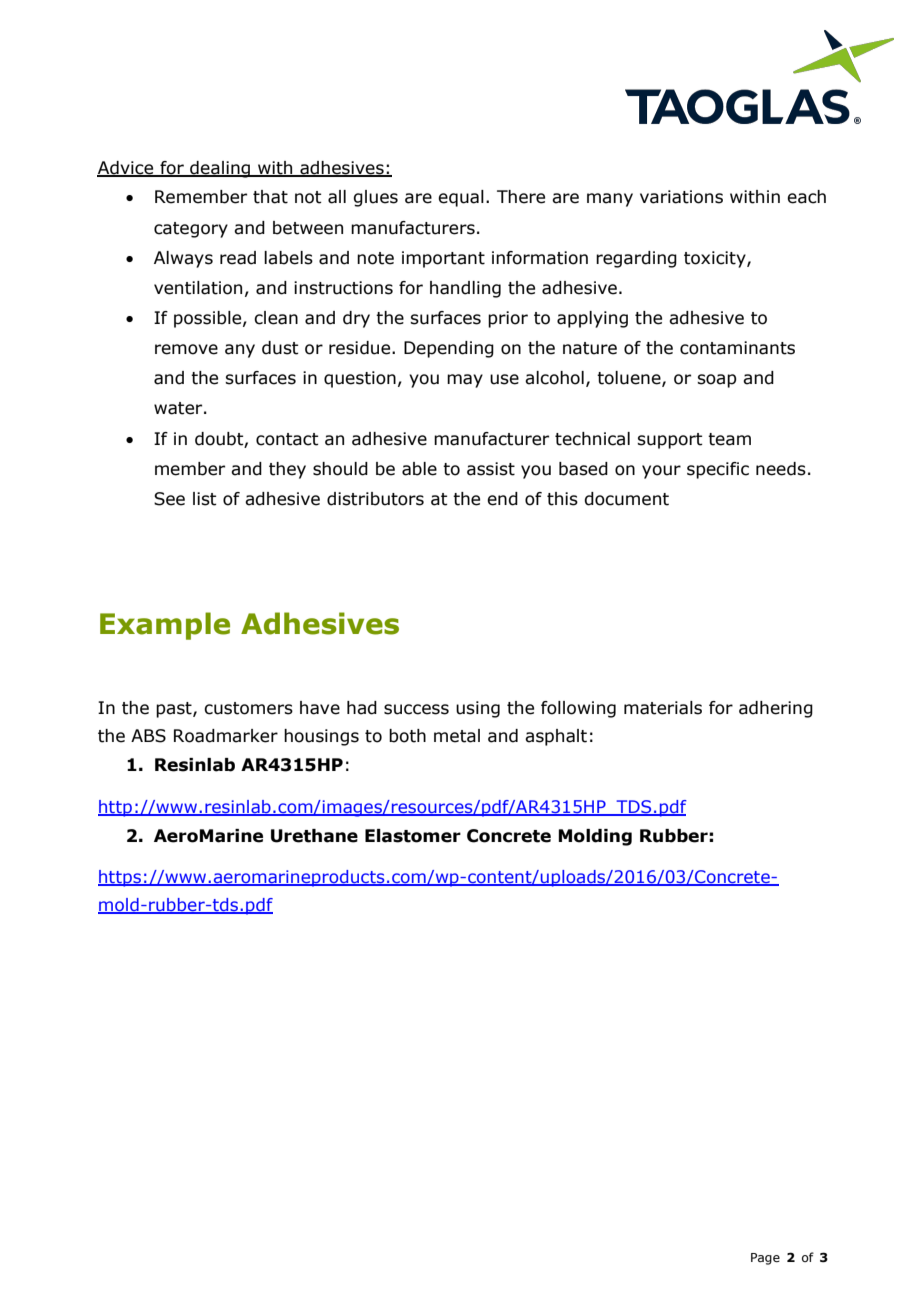 The image size is (924, 1308). I want to click on variations, so click(681, 197).
